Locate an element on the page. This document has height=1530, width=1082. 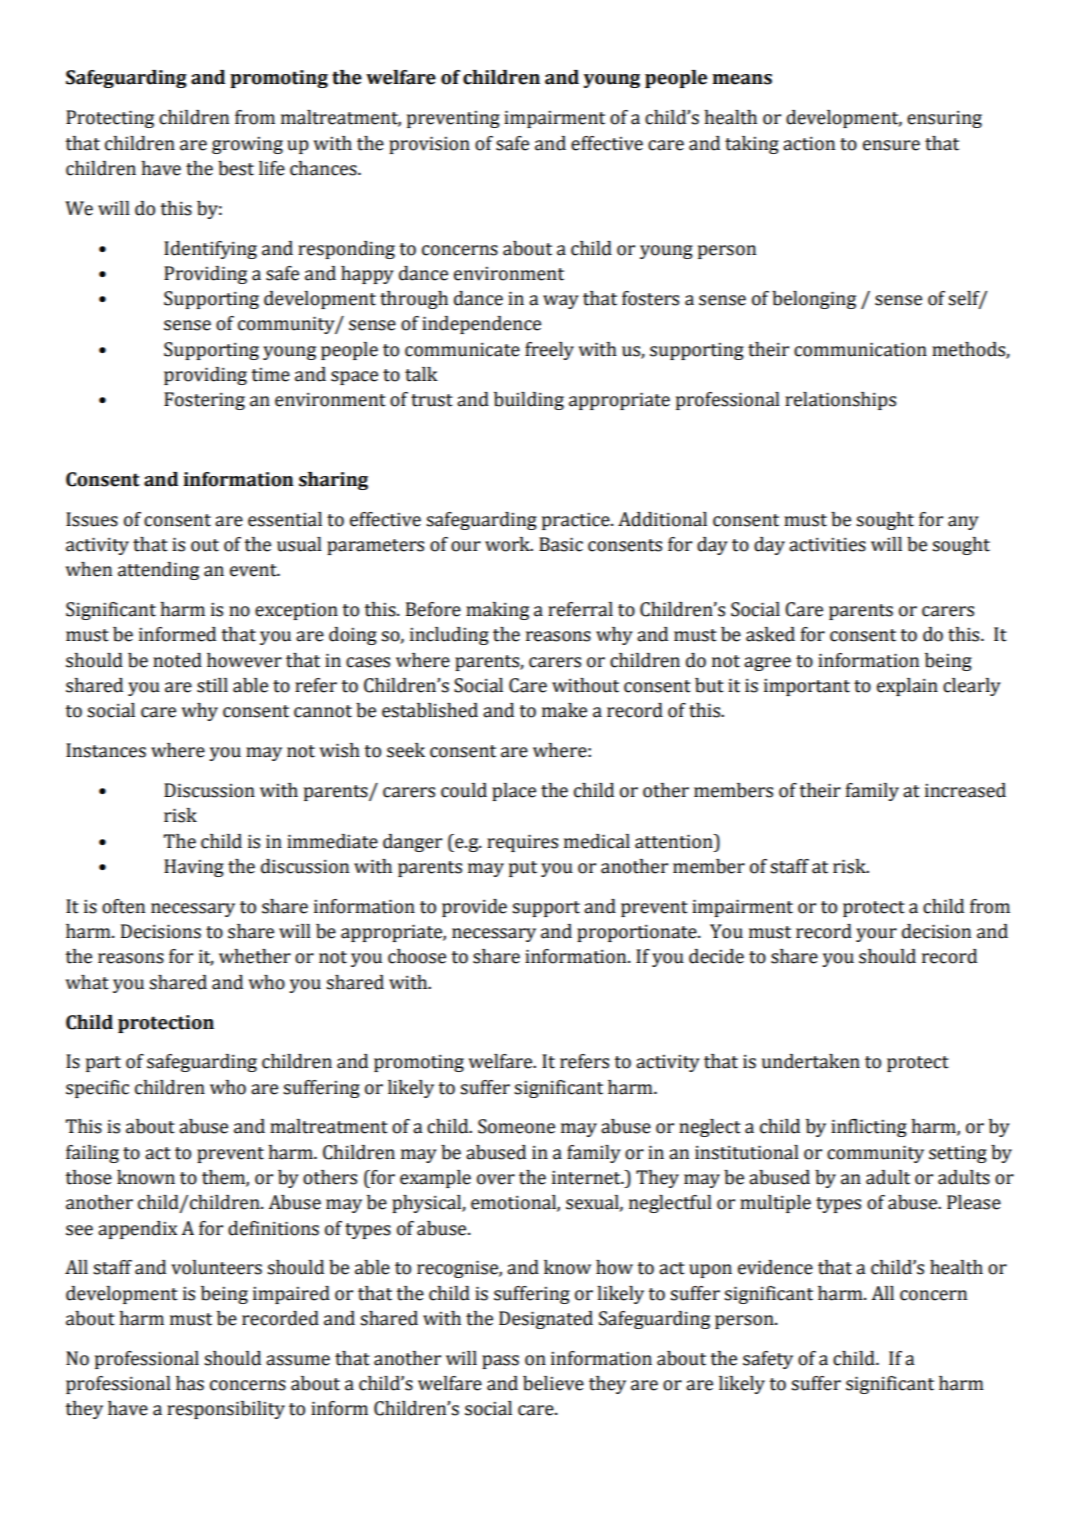
whether is located at coordinates (255, 956).
